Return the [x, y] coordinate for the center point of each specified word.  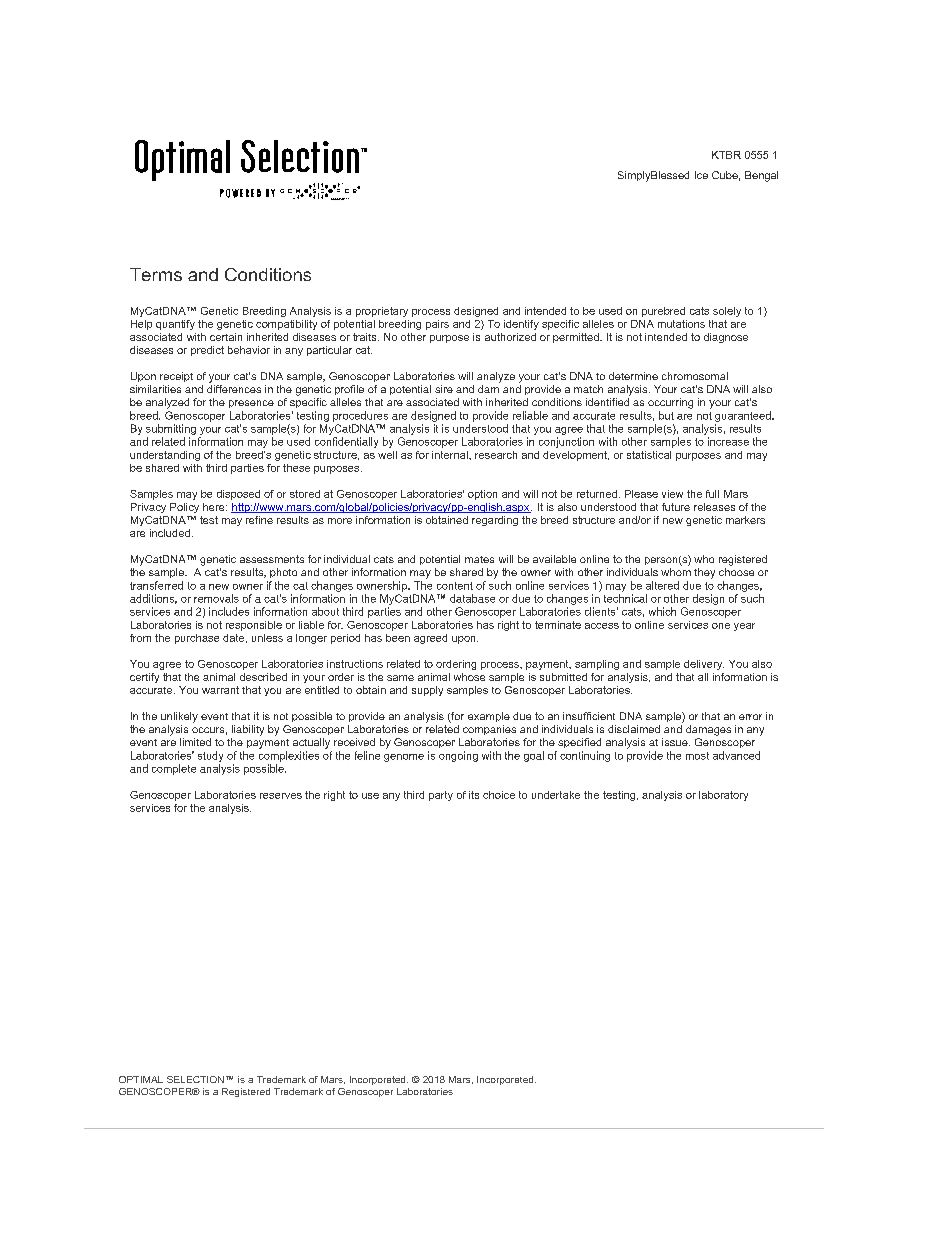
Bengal [761, 176]
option [482, 495]
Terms [156, 274]
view [672, 494]
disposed [238, 495]
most [697, 756]
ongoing [458, 756]
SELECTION [195, 1079]
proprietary [382, 312]
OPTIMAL [141, 1079]
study [210, 756]
